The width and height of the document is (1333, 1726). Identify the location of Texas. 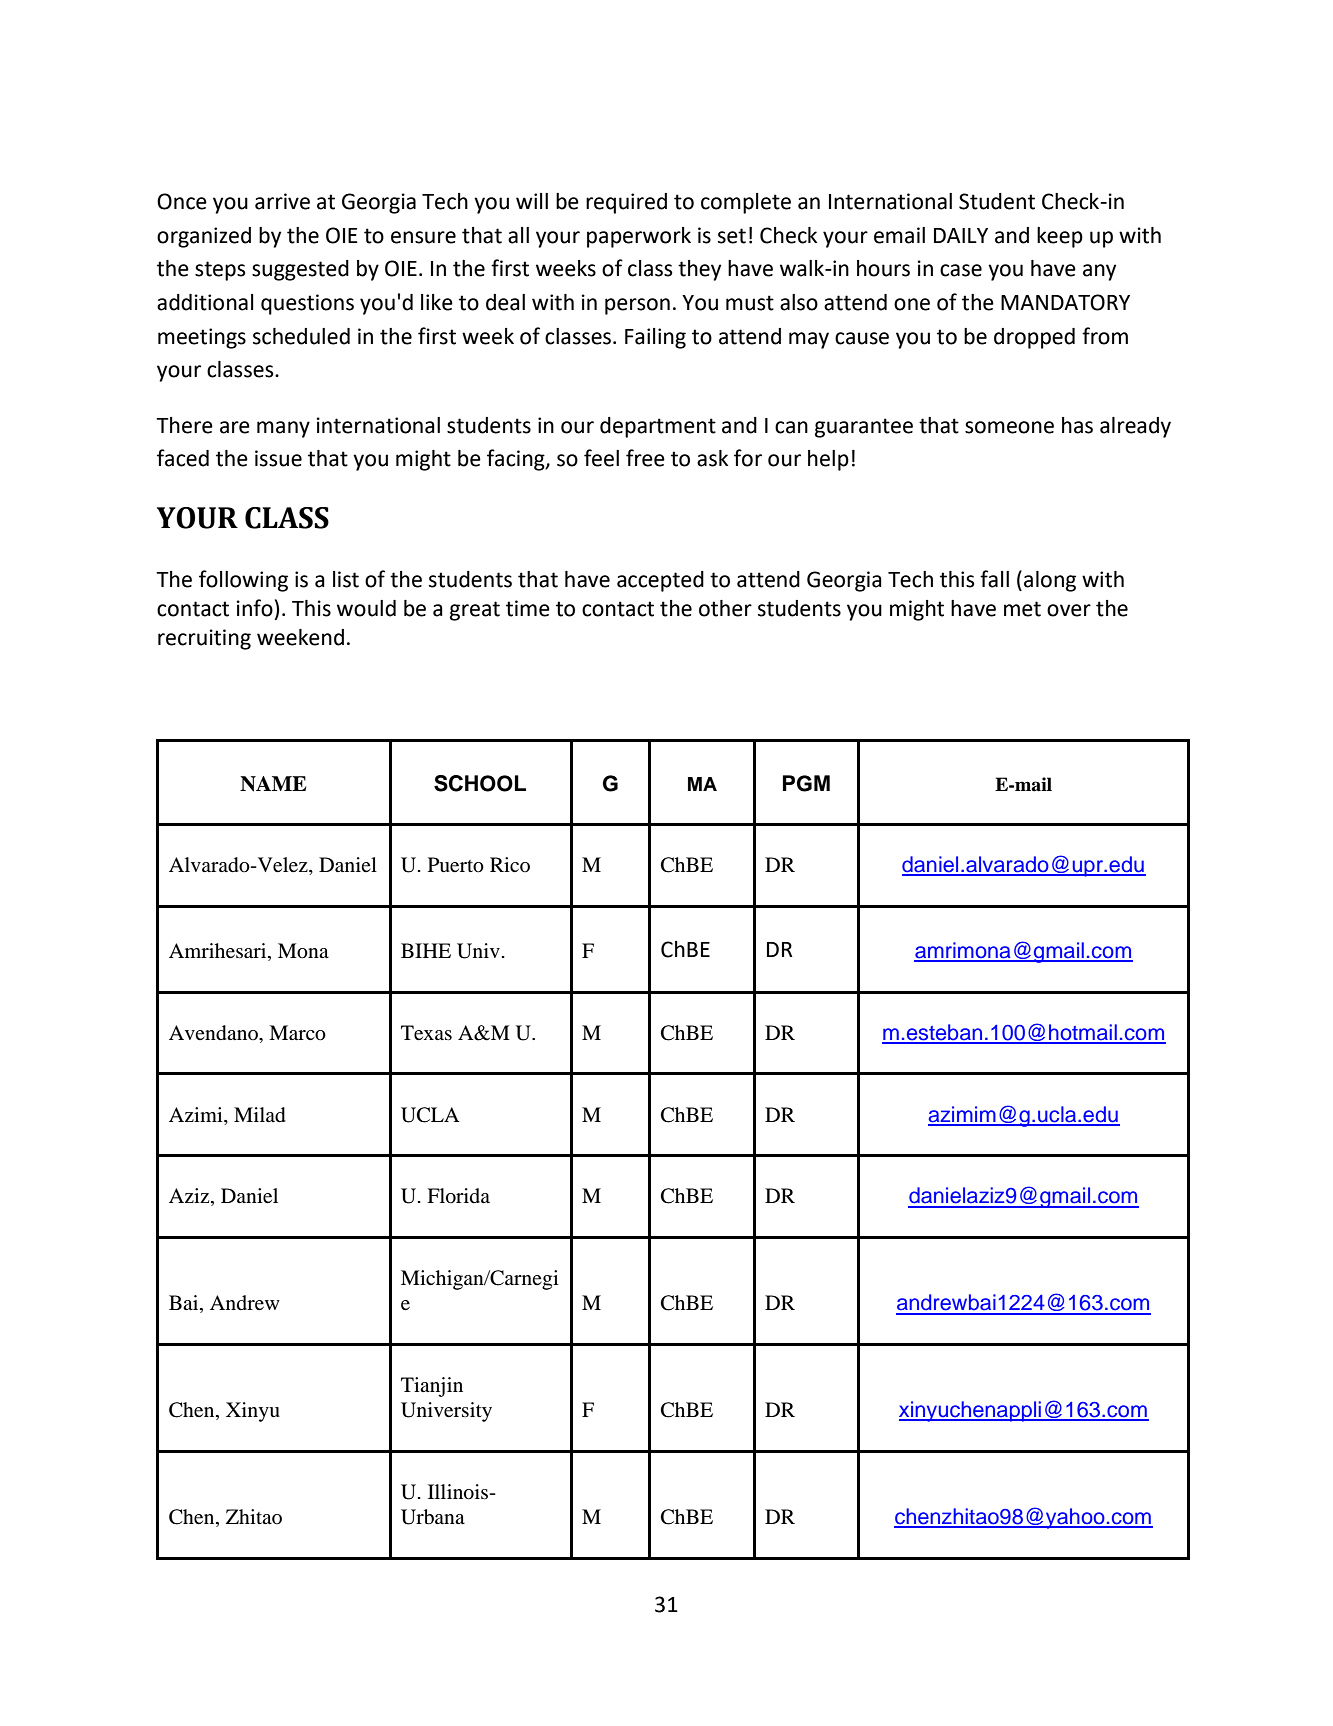
(426, 1033).
